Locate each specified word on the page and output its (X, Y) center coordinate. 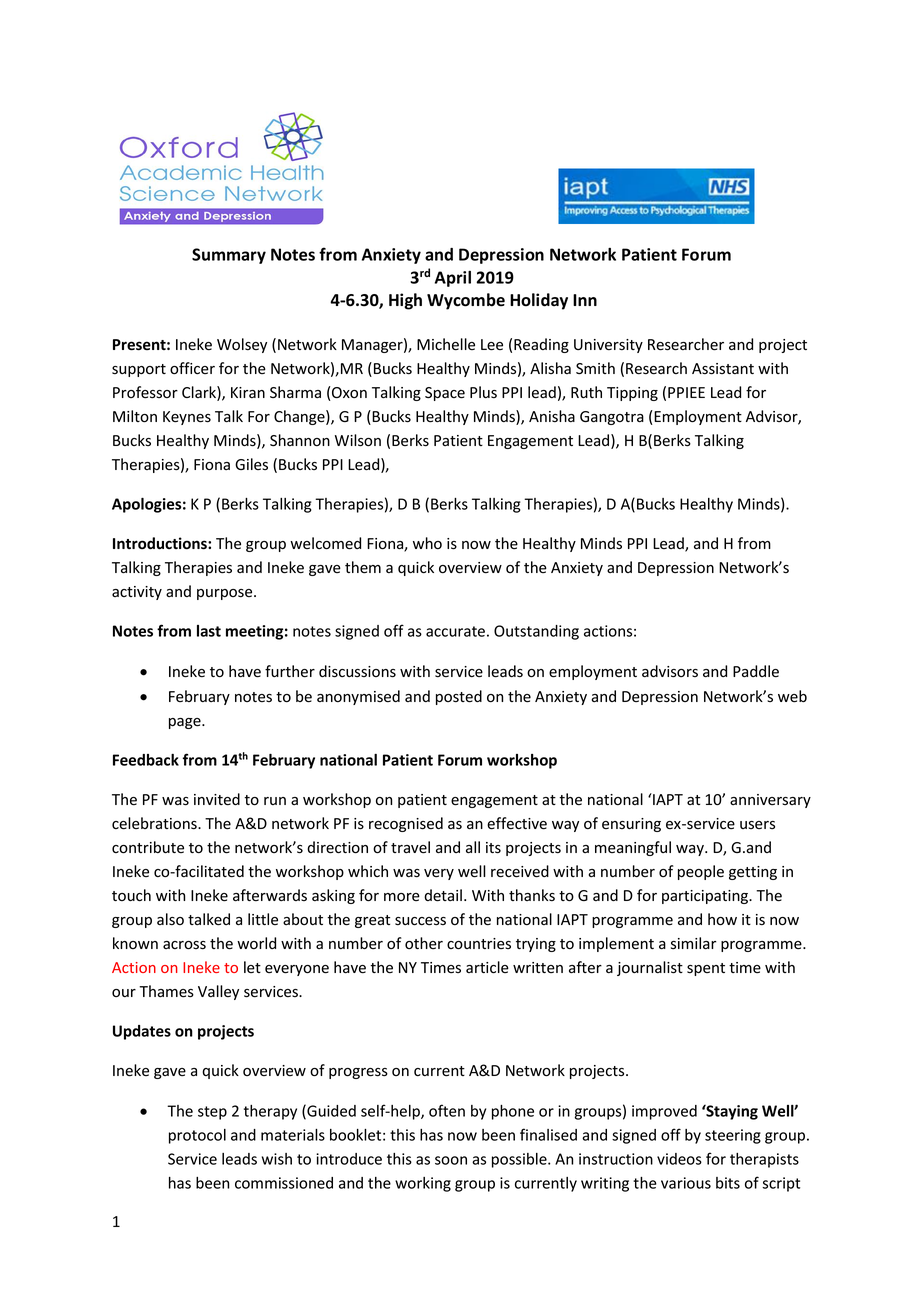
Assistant (723, 369)
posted (459, 697)
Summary (229, 256)
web (792, 696)
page (186, 723)
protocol (197, 1136)
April (453, 279)
